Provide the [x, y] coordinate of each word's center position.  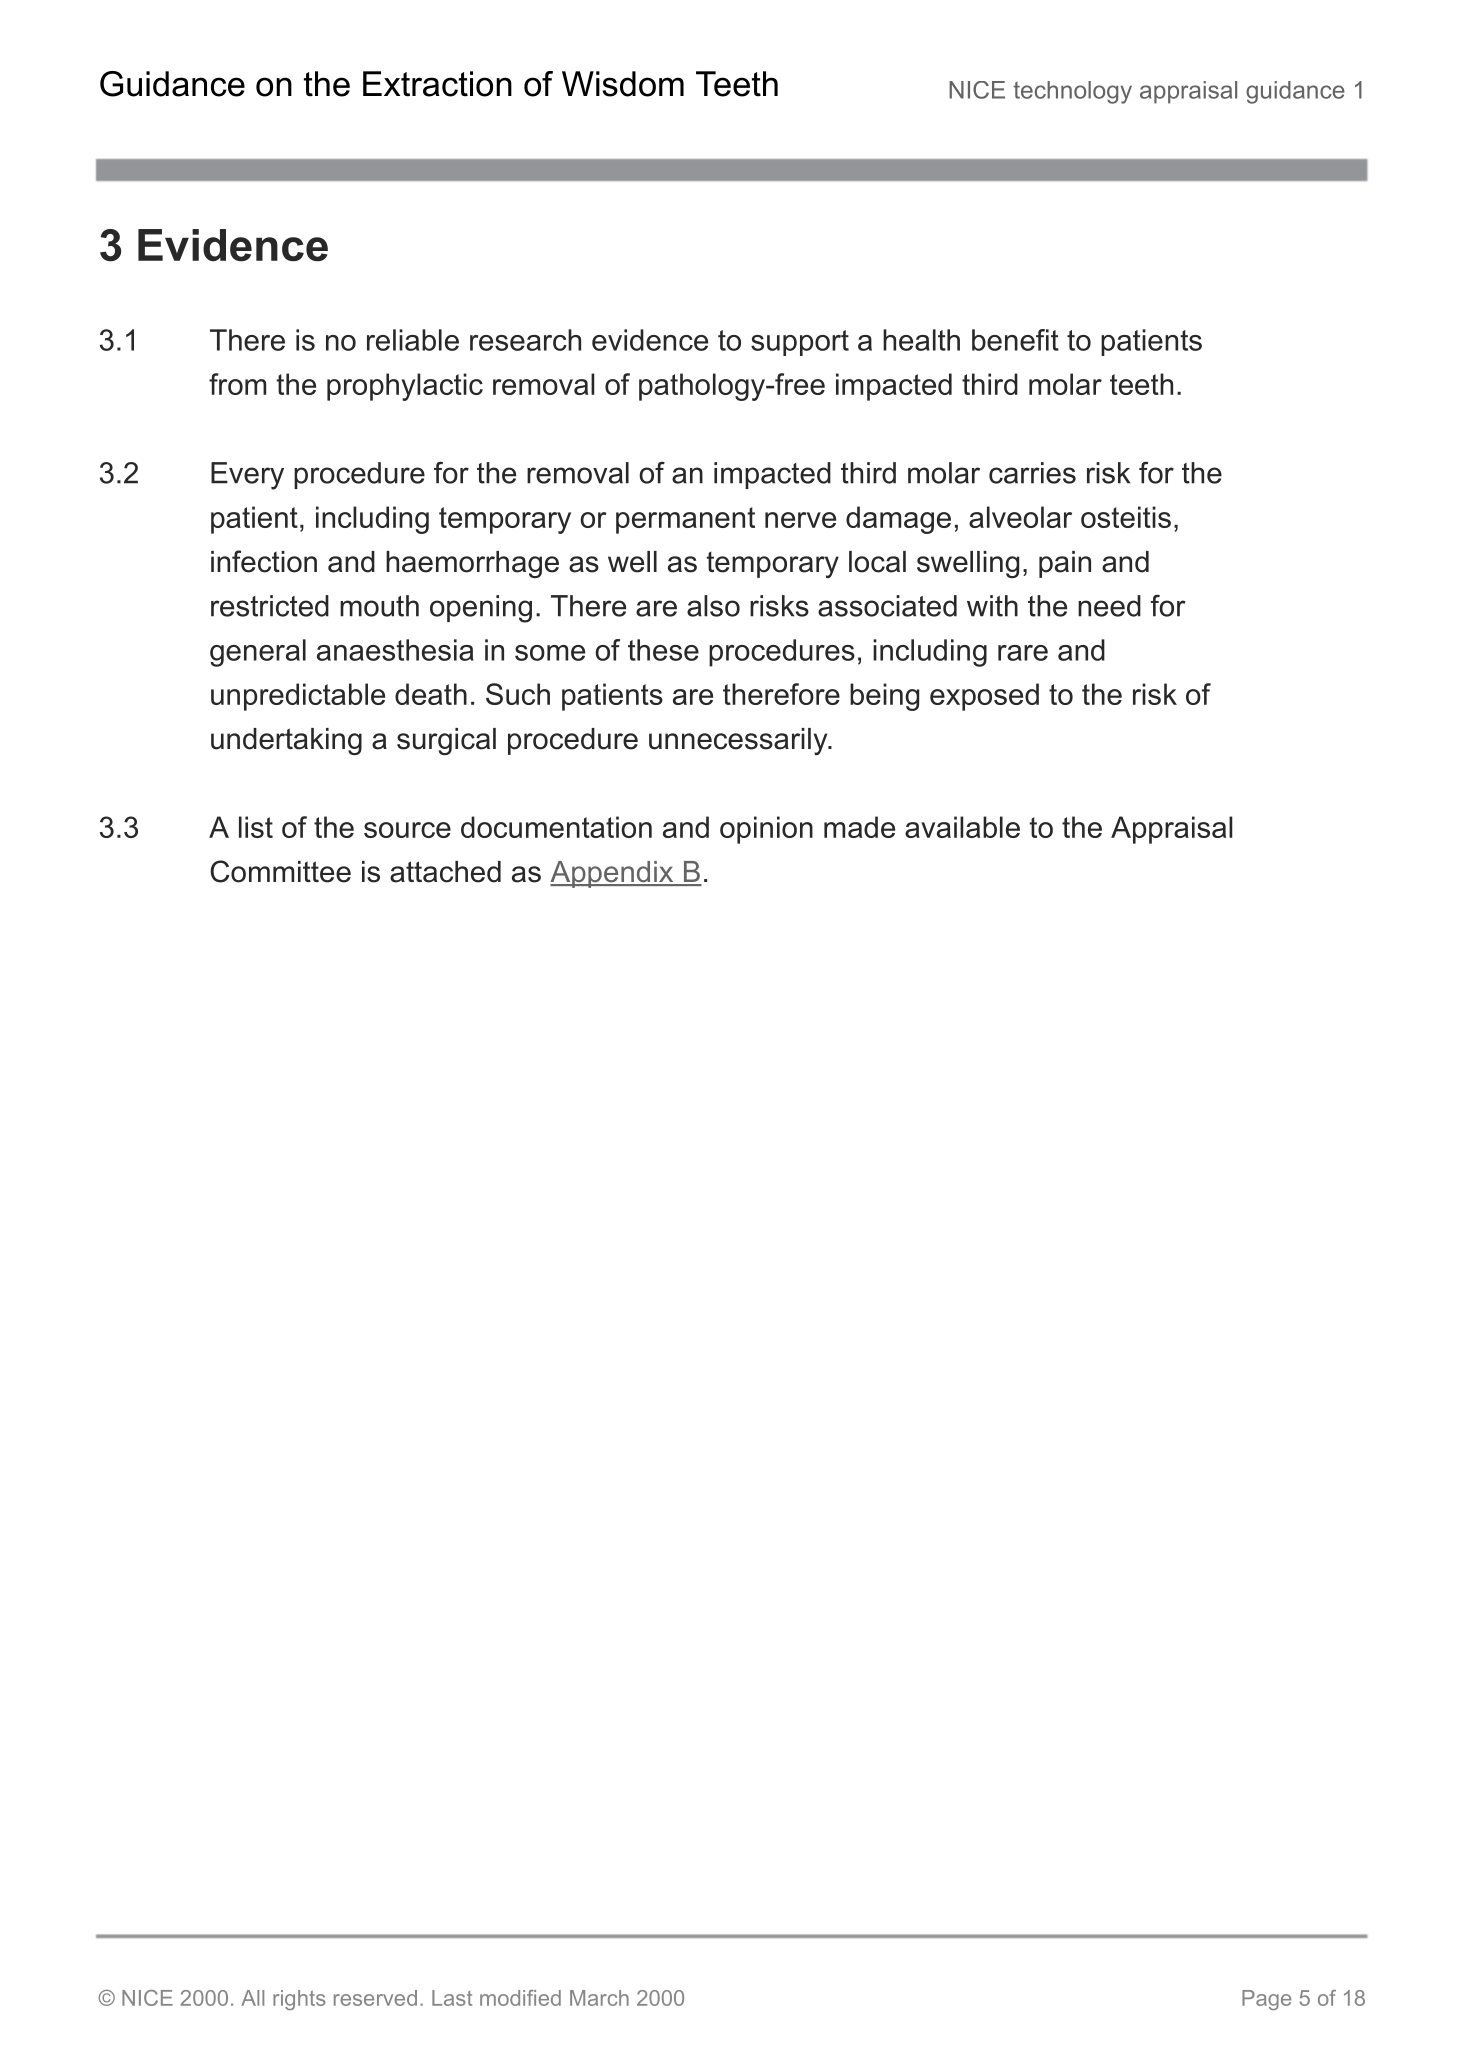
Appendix [613, 874]
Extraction [437, 84]
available [962, 827]
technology [1072, 92]
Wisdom [623, 84]
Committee [280, 871]
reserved [375, 1998]
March [599, 1998]
